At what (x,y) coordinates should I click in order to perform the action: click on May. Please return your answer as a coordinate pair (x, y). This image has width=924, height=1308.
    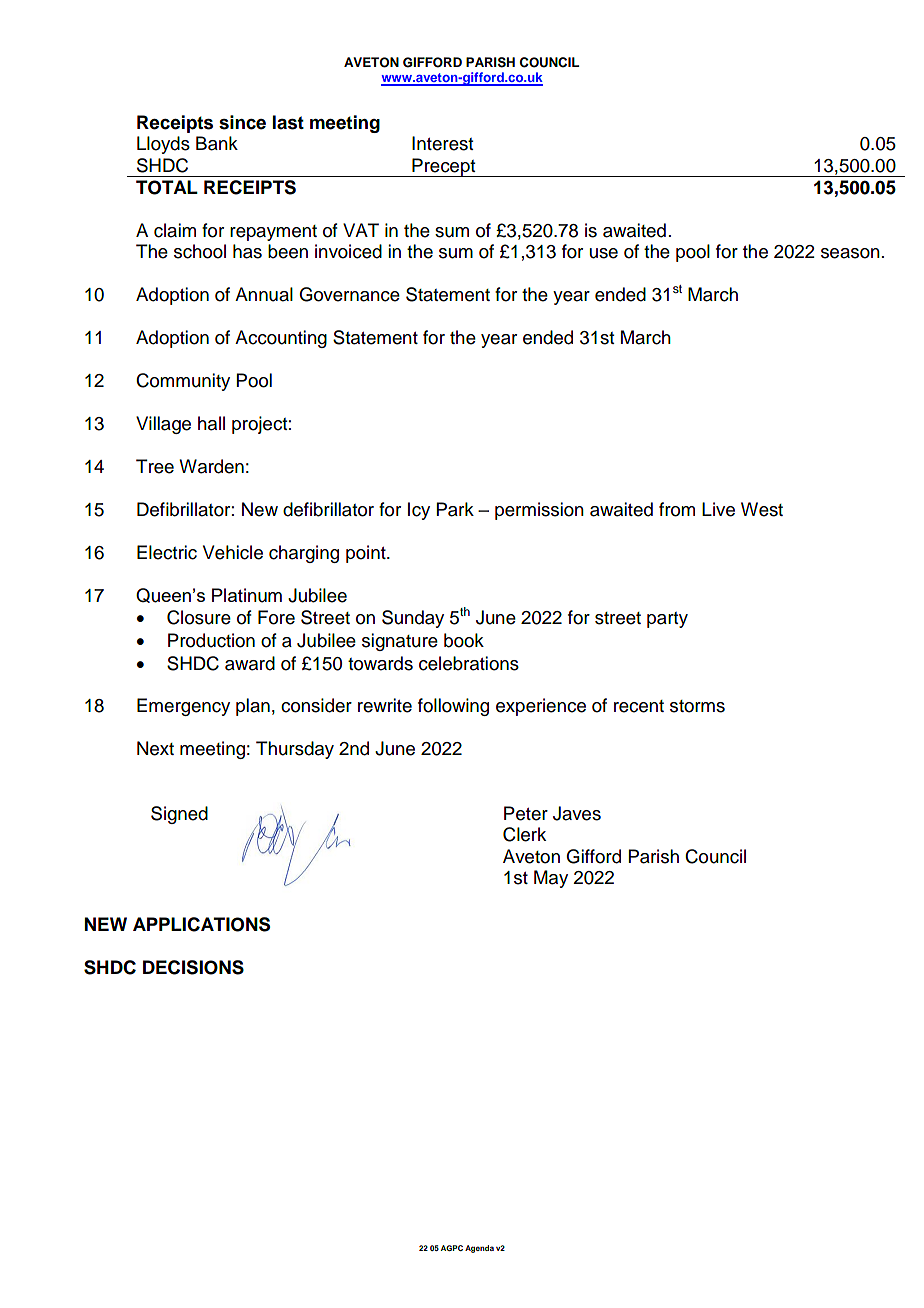
    Looking at the image, I should click on (551, 879).
